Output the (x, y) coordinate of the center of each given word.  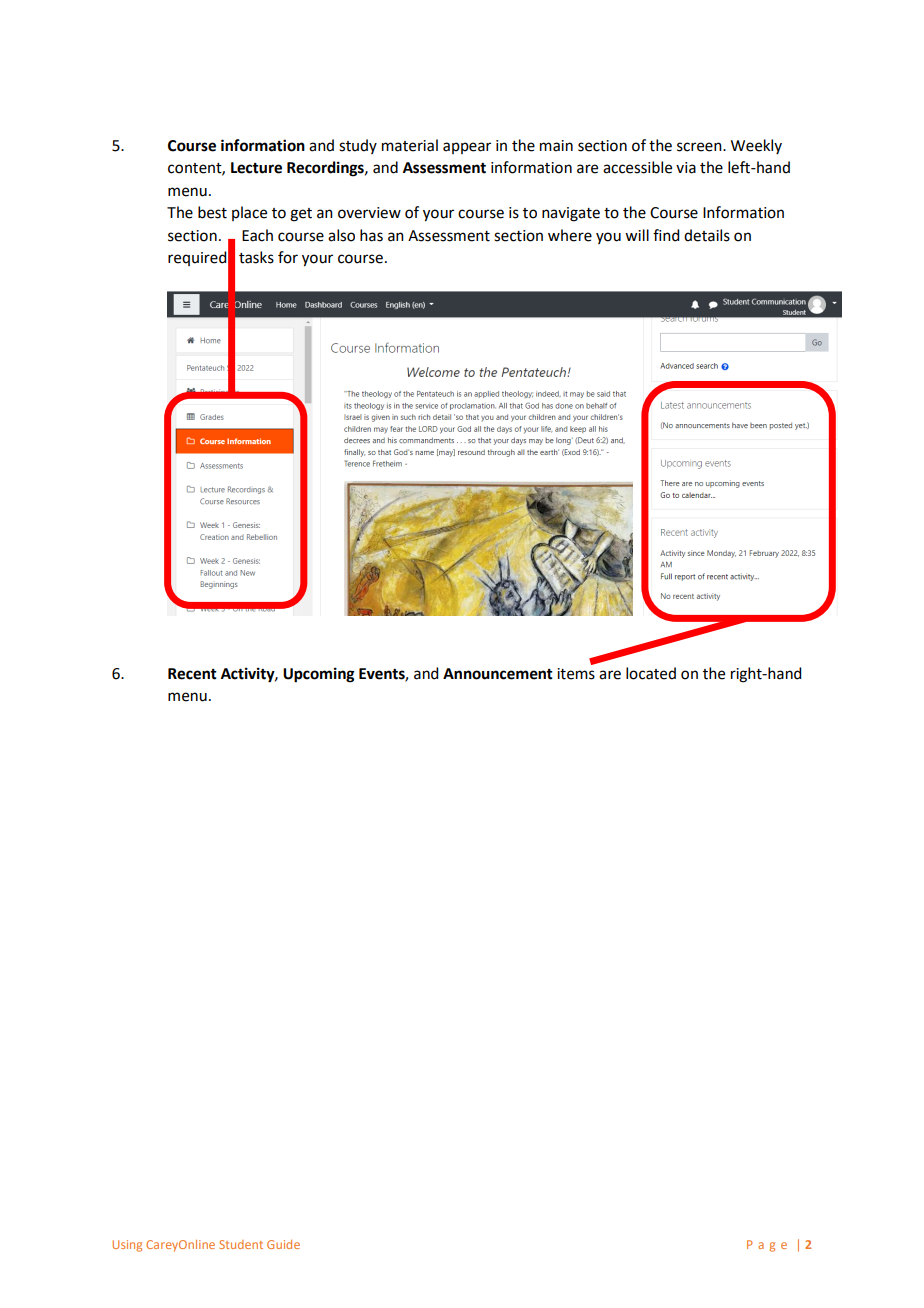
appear (467, 148)
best (212, 212)
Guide (283, 1244)
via (686, 168)
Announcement (498, 674)
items (576, 674)
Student (241, 1244)
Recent (192, 674)
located (651, 673)
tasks (256, 257)
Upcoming (319, 675)
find (666, 235)
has (371, 235)
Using (127, 1246)
